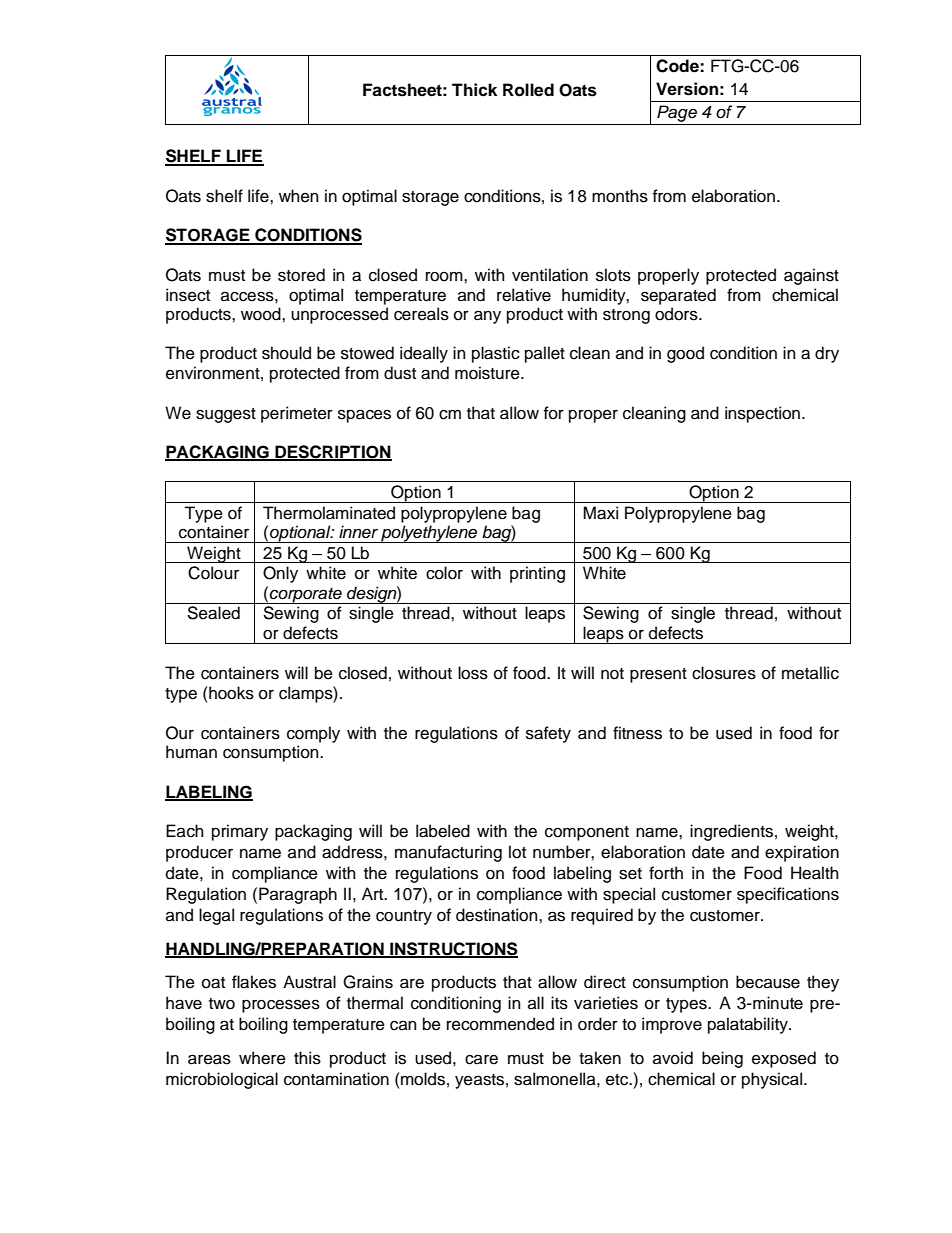  What do you see at coordinates (481, 1059) in the page?
I see `care` at bounding box center [481, 1059].
